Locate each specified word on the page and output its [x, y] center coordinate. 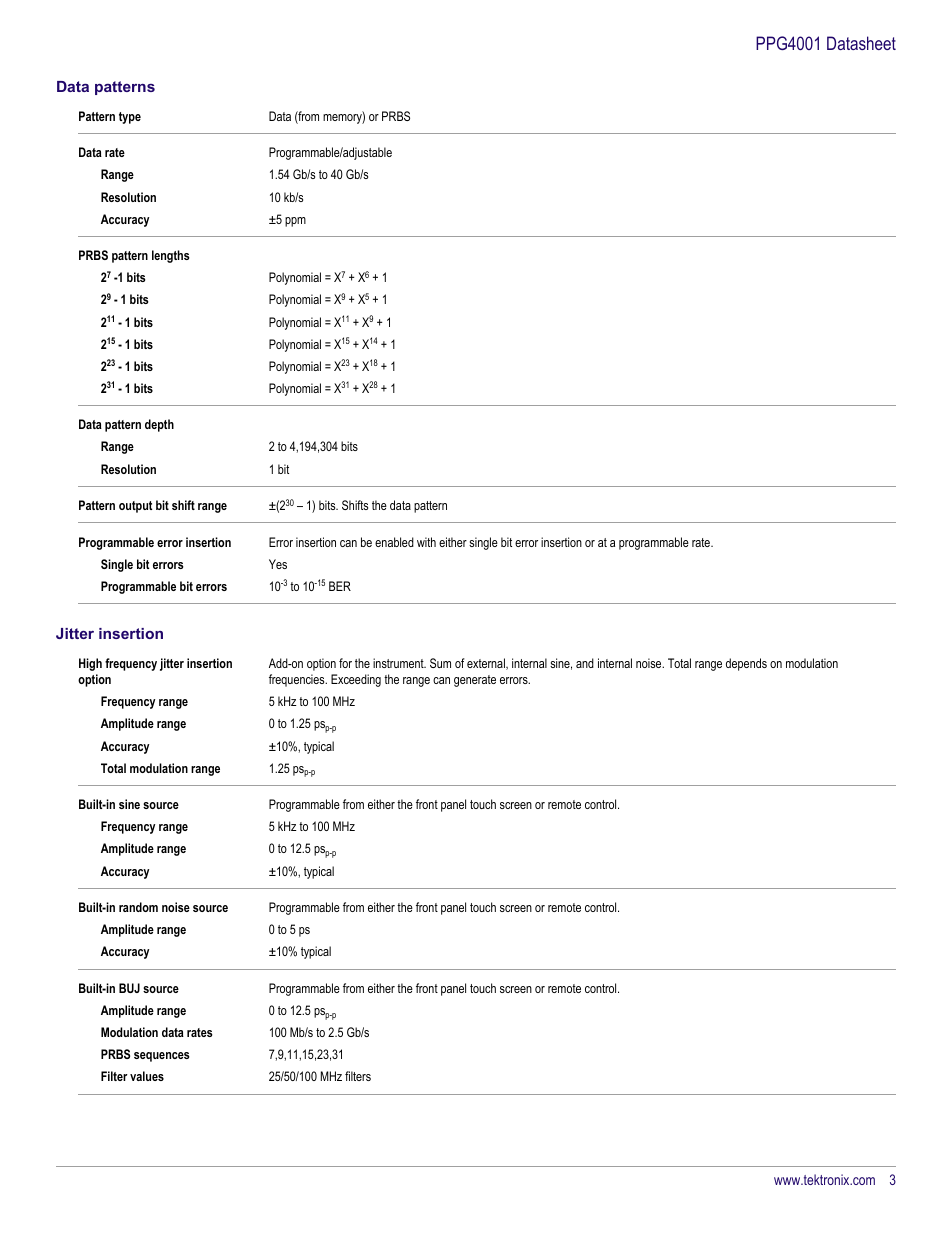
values [147, 1076]
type [130, 118]
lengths [171, 256]
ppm [295, 222]
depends [746, 664]
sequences [162, 1057]
